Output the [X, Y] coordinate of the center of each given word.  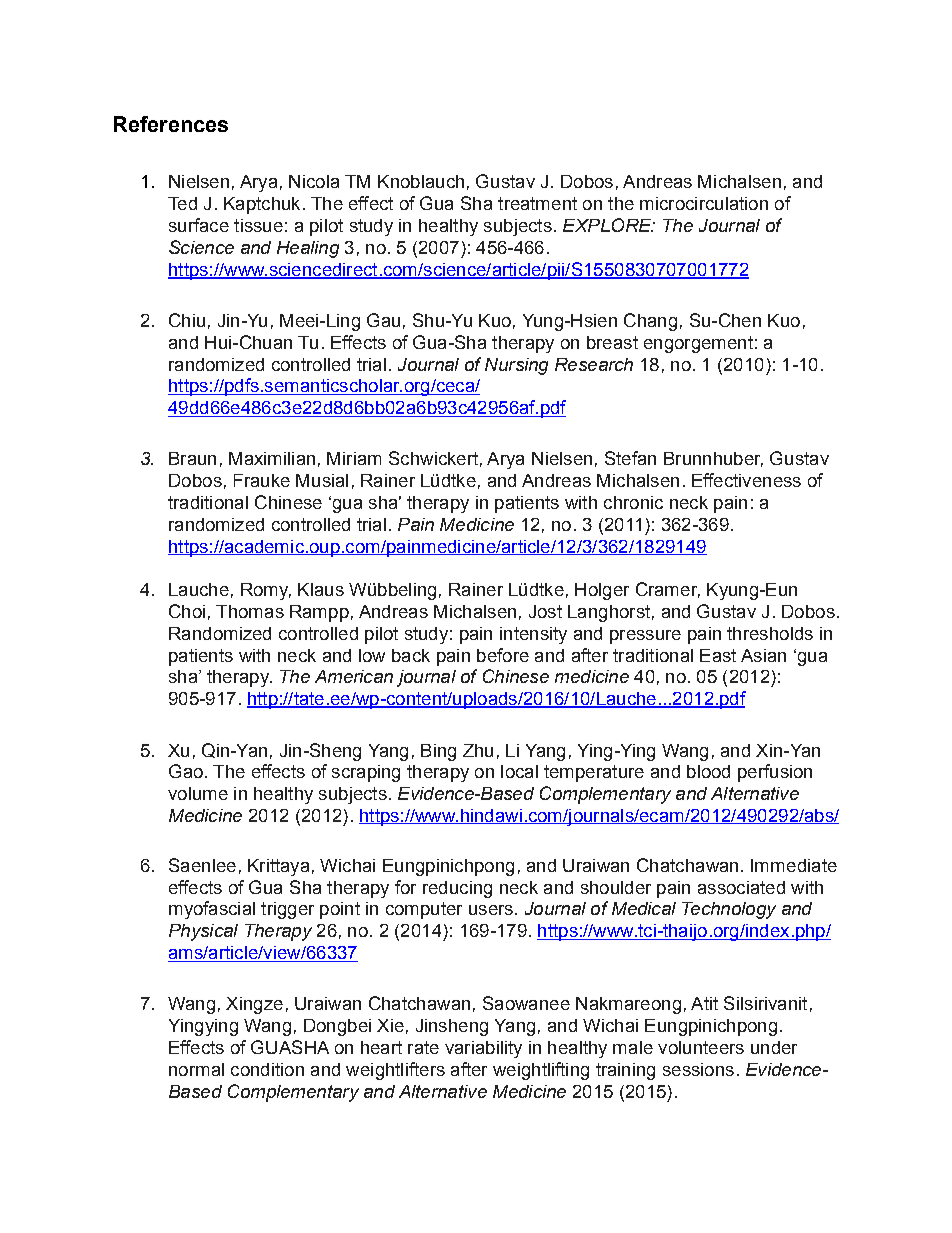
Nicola [314, 181]
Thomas [250, 611]
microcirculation [704, 203]
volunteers [701, 1047]
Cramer [668, 590]
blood [708, 771]
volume [198, 793]
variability [483, 1049]
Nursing [516, 366]
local [519, 771]
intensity [533, 635]
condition [267, 1069]
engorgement [698, 344]
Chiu [187, 320]
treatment [537, 203]
